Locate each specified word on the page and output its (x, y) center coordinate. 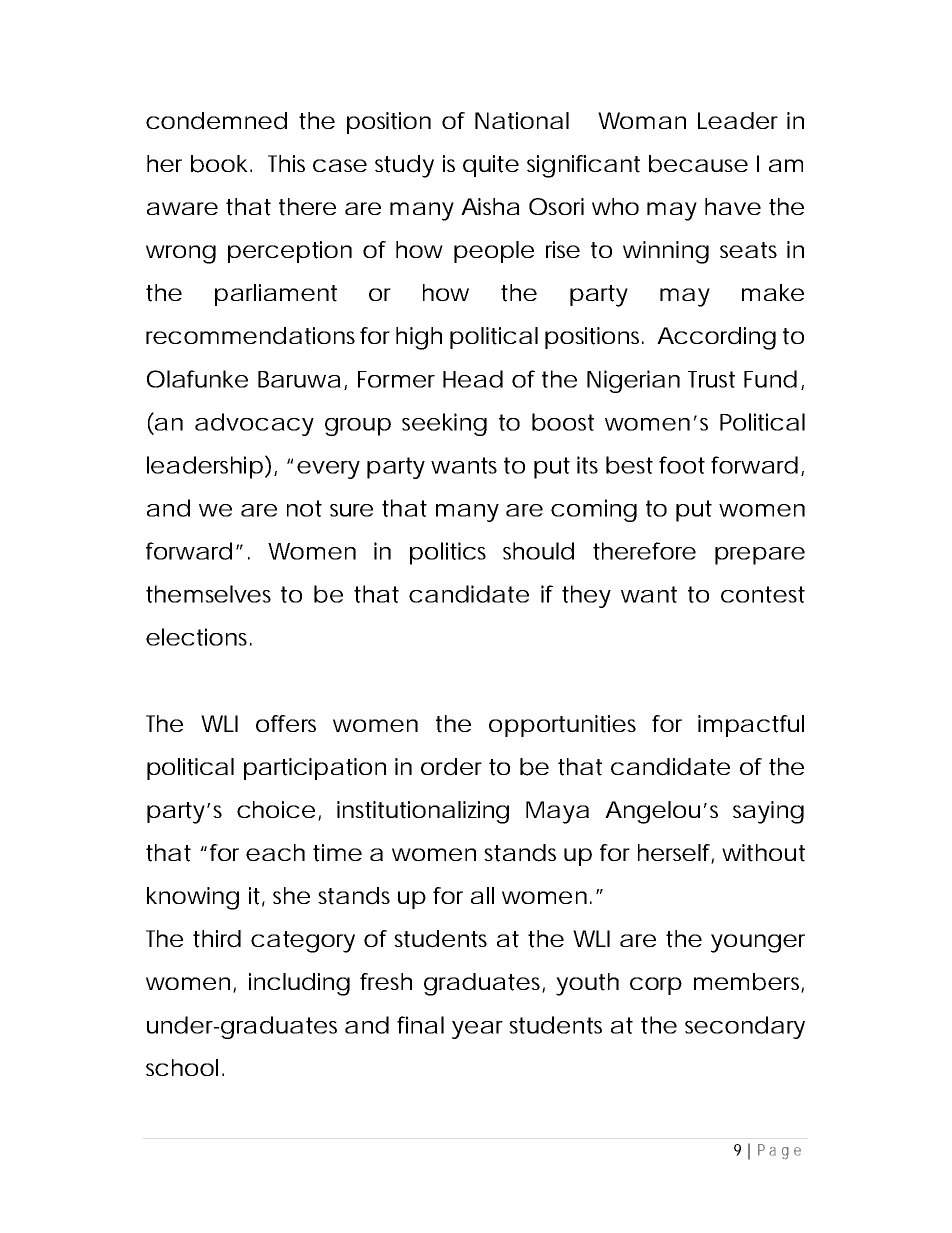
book (219, 164)
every (328, 470)
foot (682, 465)
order (451, 767)
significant (583, 166)
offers (286, 723)
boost (563, 422)
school (182, 1067)
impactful (751, 726)
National (522, 121)
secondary (745, 1027)
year (477, 1030)
